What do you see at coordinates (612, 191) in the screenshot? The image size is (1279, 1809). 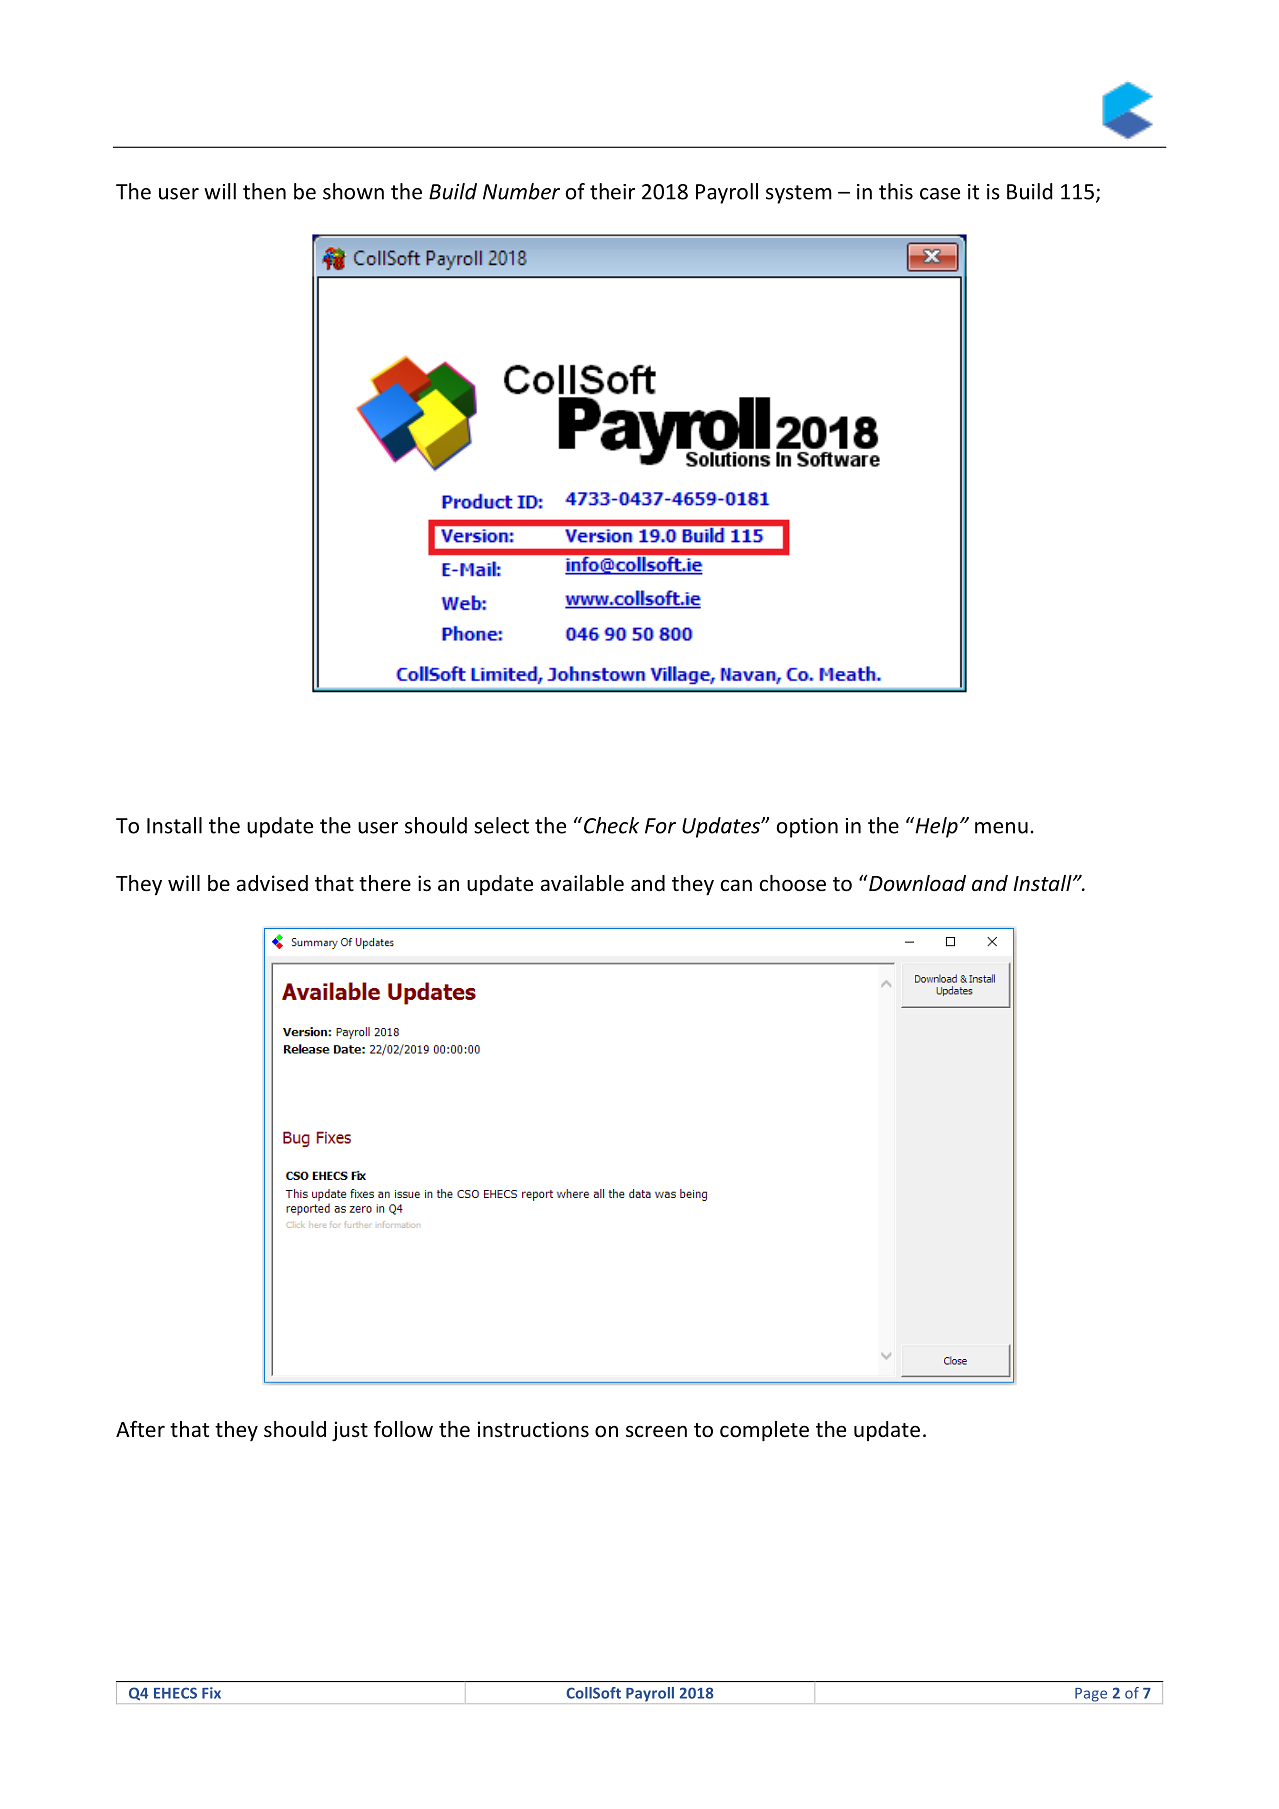 I see `their` at bounding box center [612, 191].
